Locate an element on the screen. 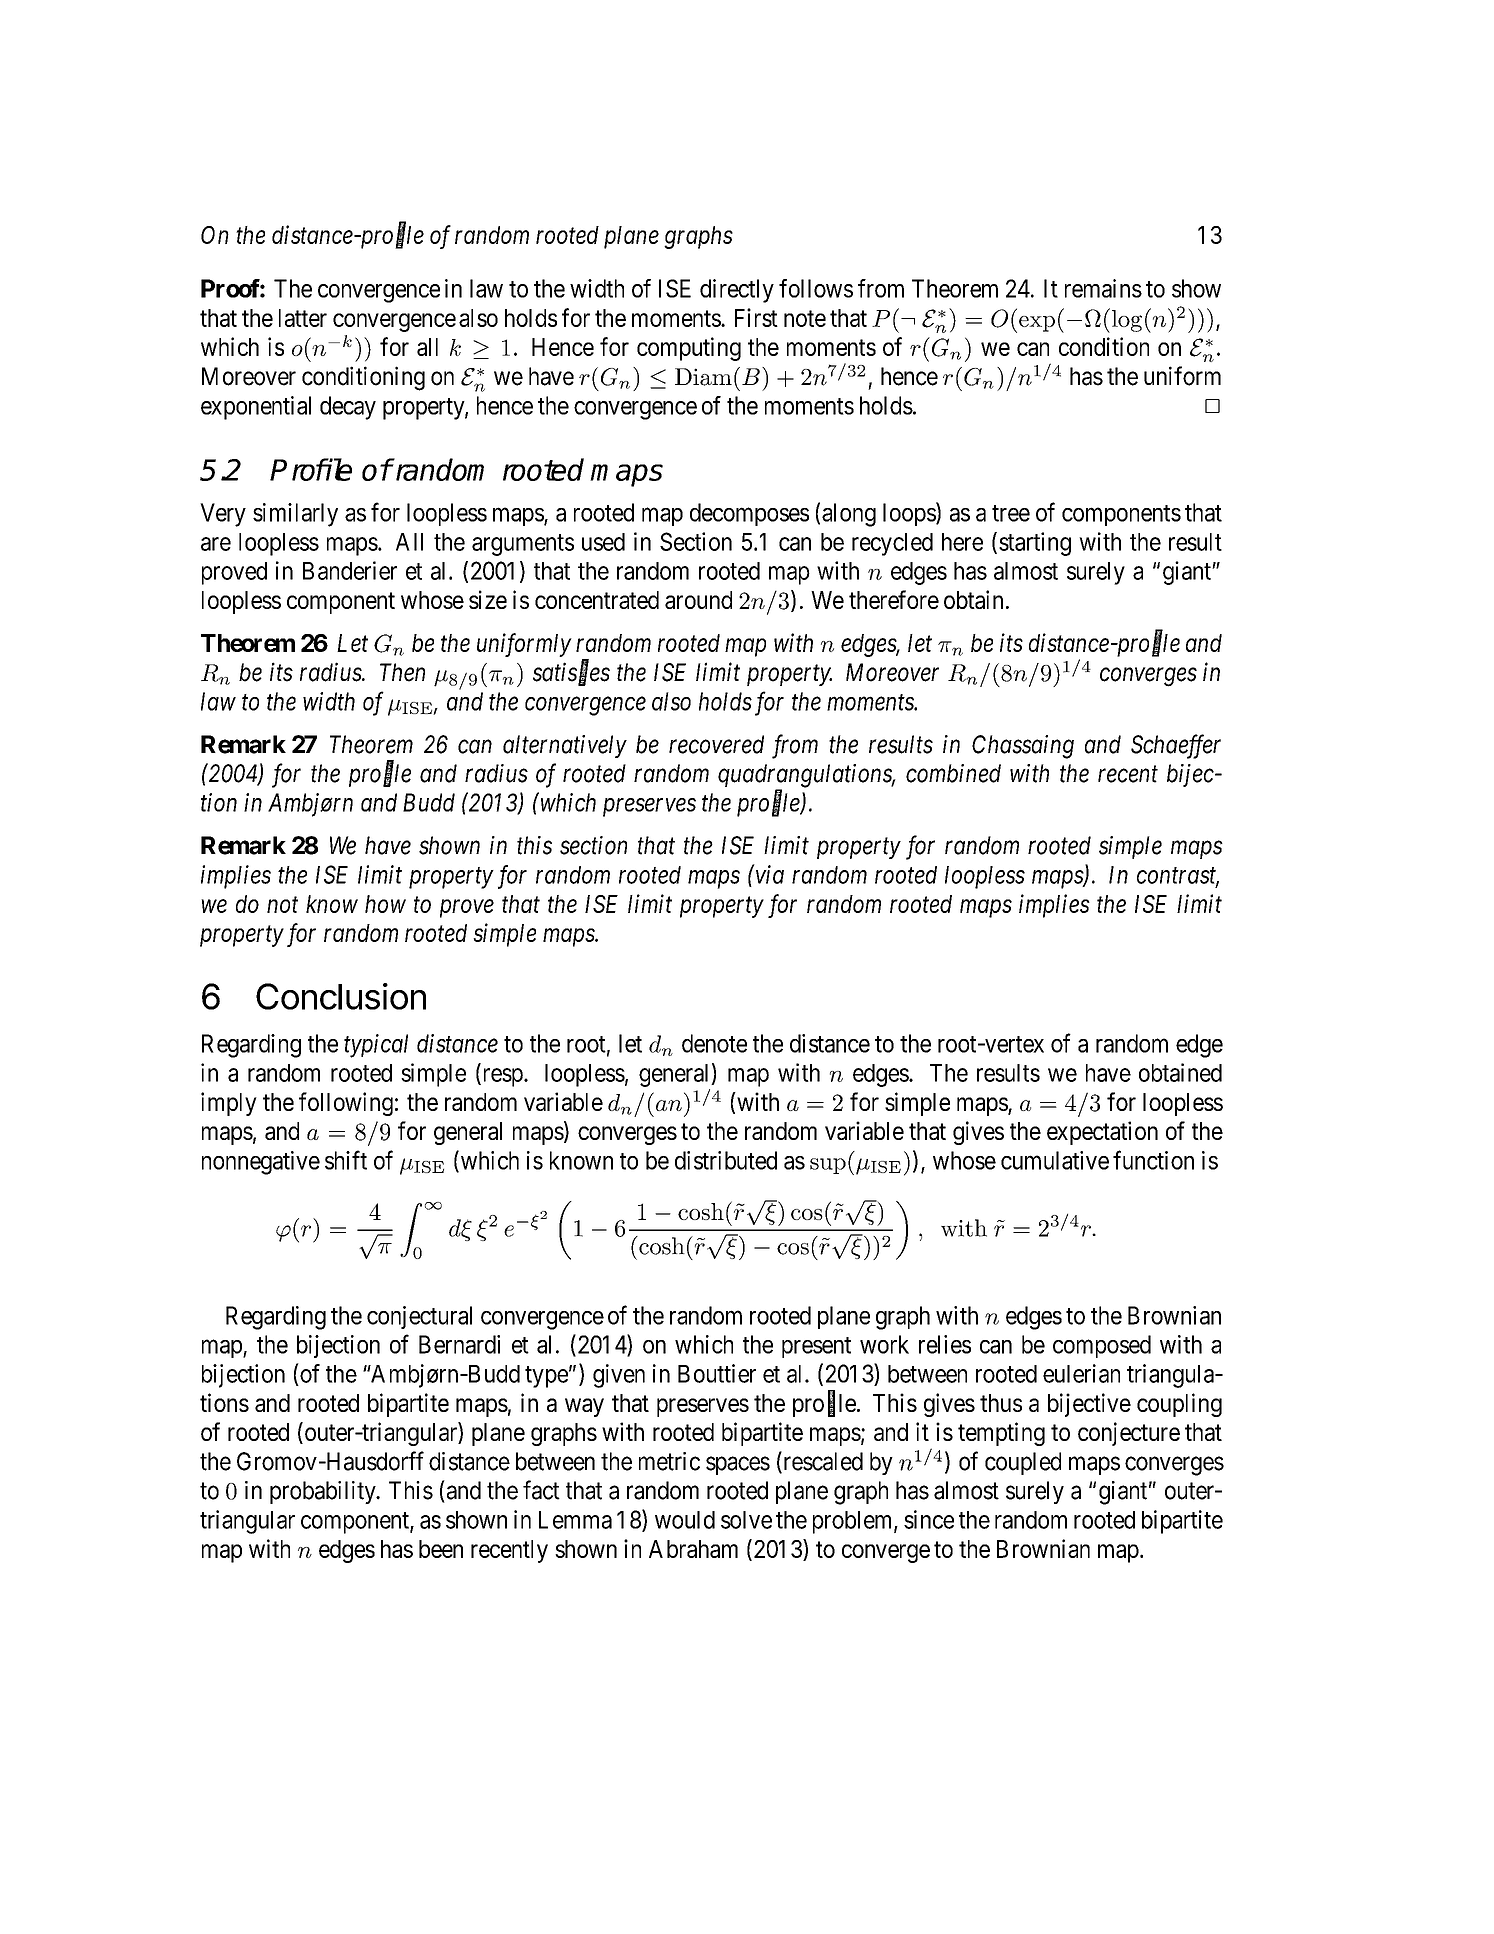 The height and width of the screenshot is (1934, 1494). recovered is located at coordinates (716, 744).
